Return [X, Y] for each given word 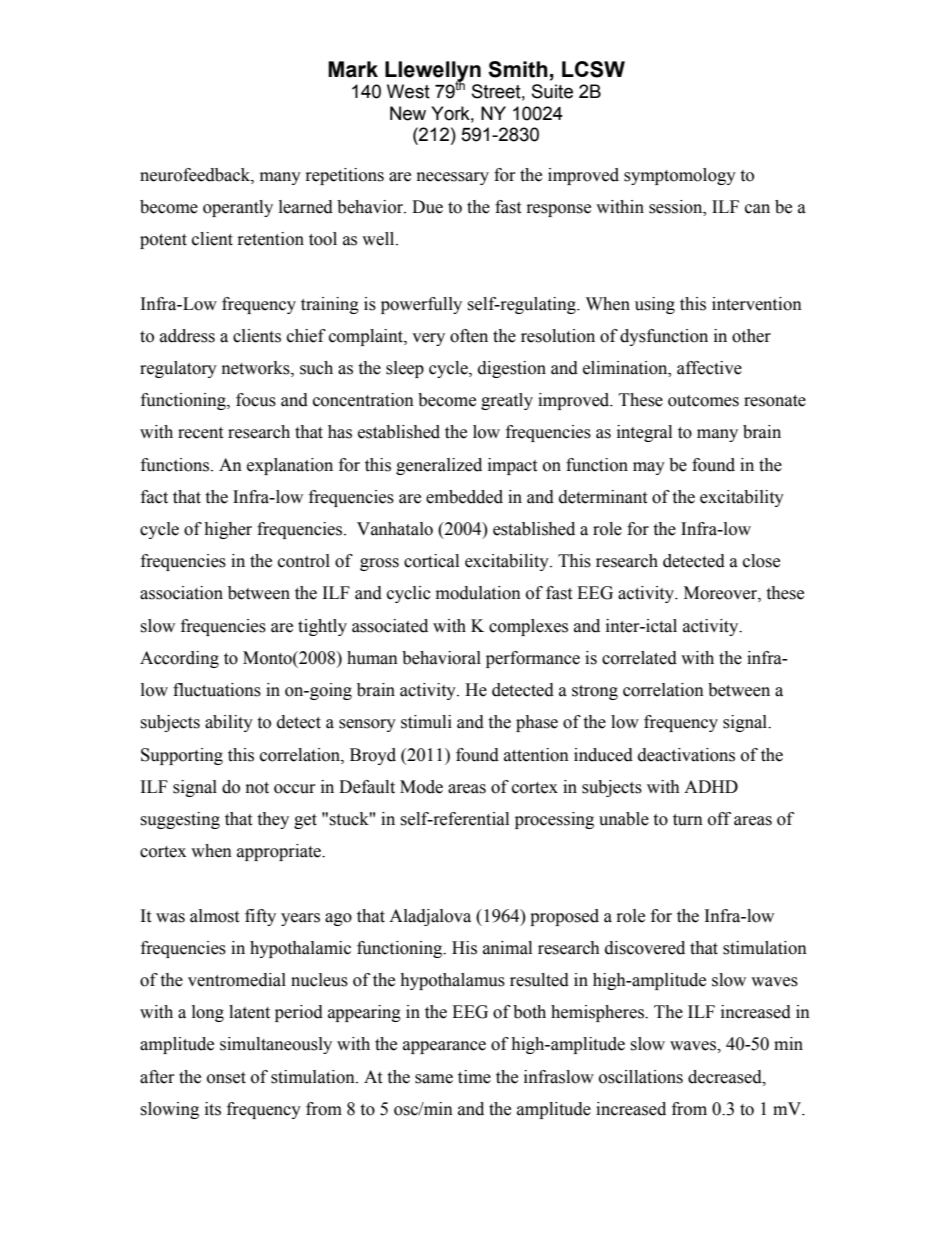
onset [226, 1078]
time [474, 1077]
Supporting [182, 756]
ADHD [711, 786]
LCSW [593, 69]
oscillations [641, 1077]
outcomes [703, 401]
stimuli [426, 722]
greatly [507, 401]
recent [200, 433]
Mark [353, 69]
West [408, 91]
